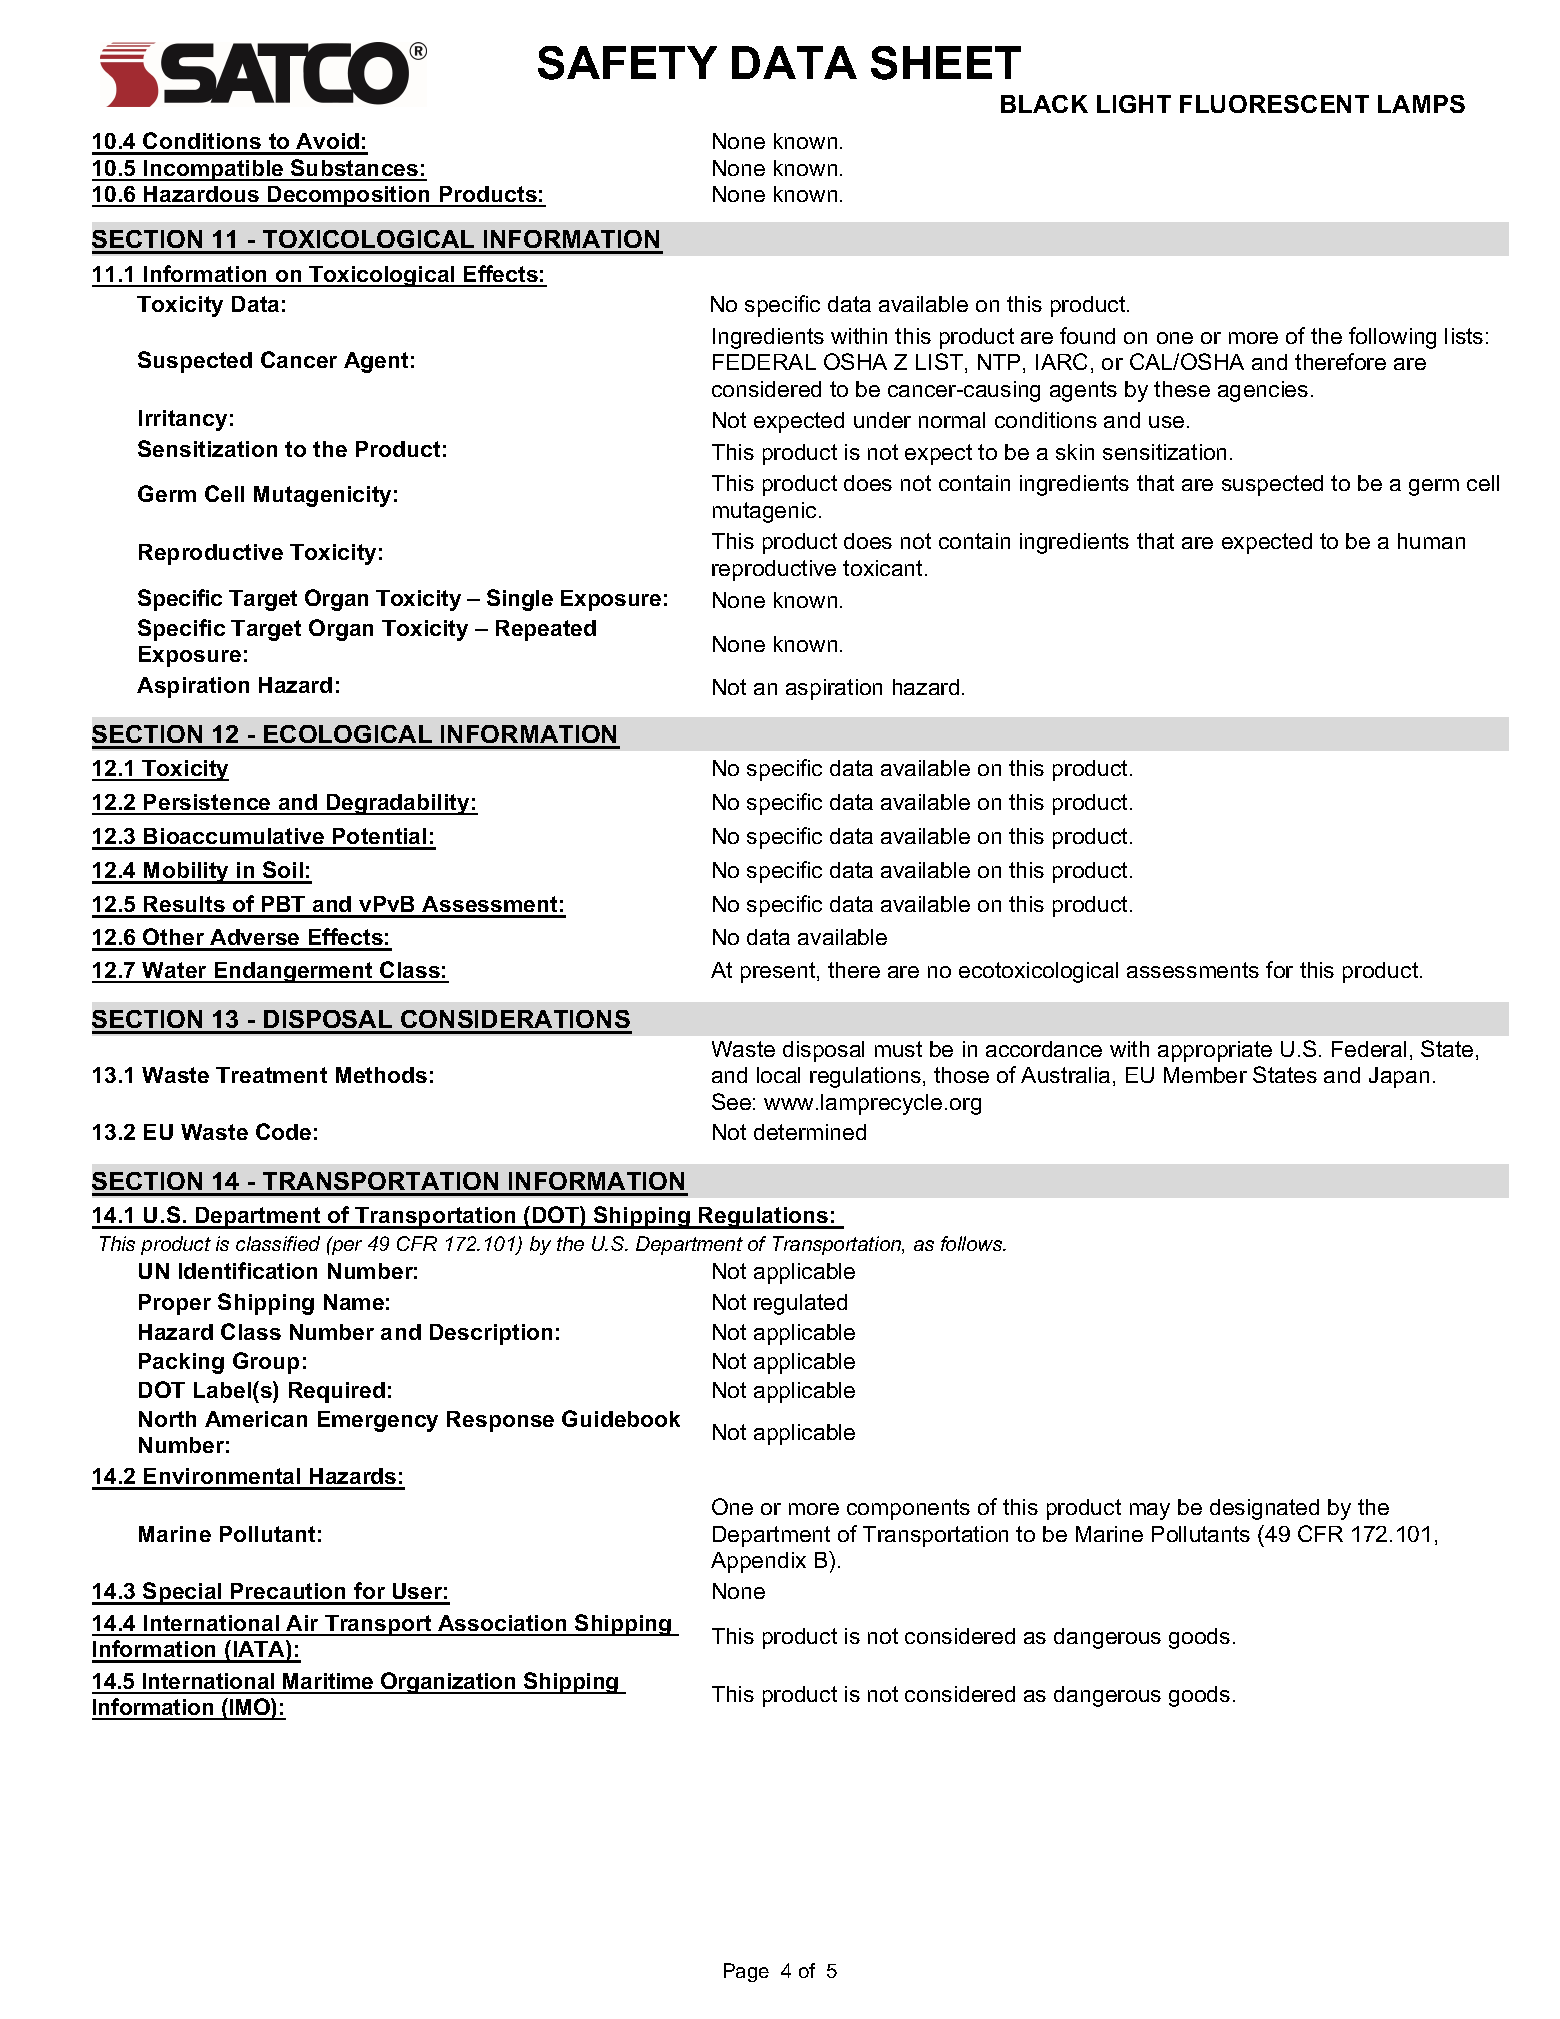  What do you see at coordinates (758, 1562) in the page?
I see `Appendix` at bounding box center [758, 1562].
